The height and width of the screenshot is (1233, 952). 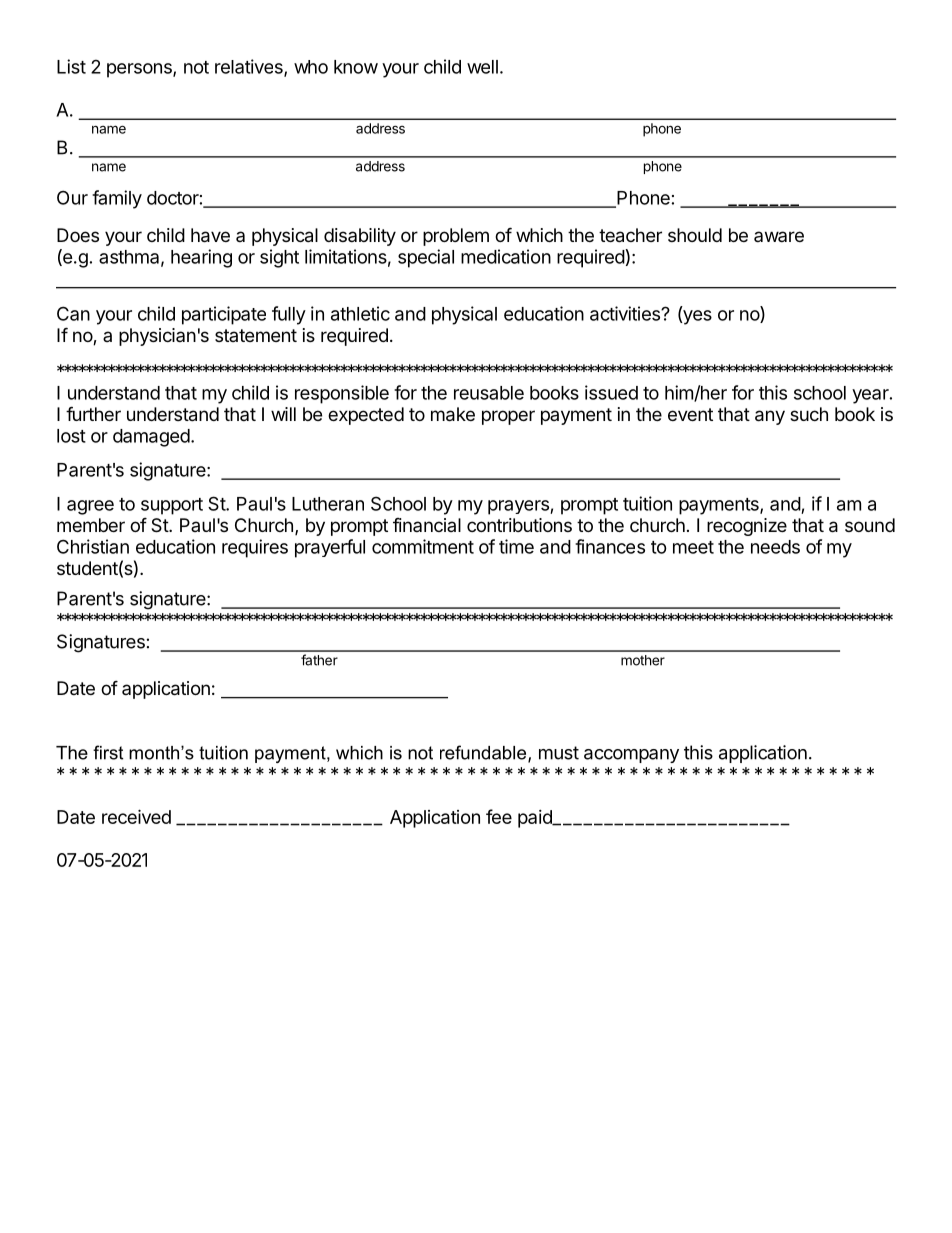 I want to click on medication, so click(x=506, y=256).
